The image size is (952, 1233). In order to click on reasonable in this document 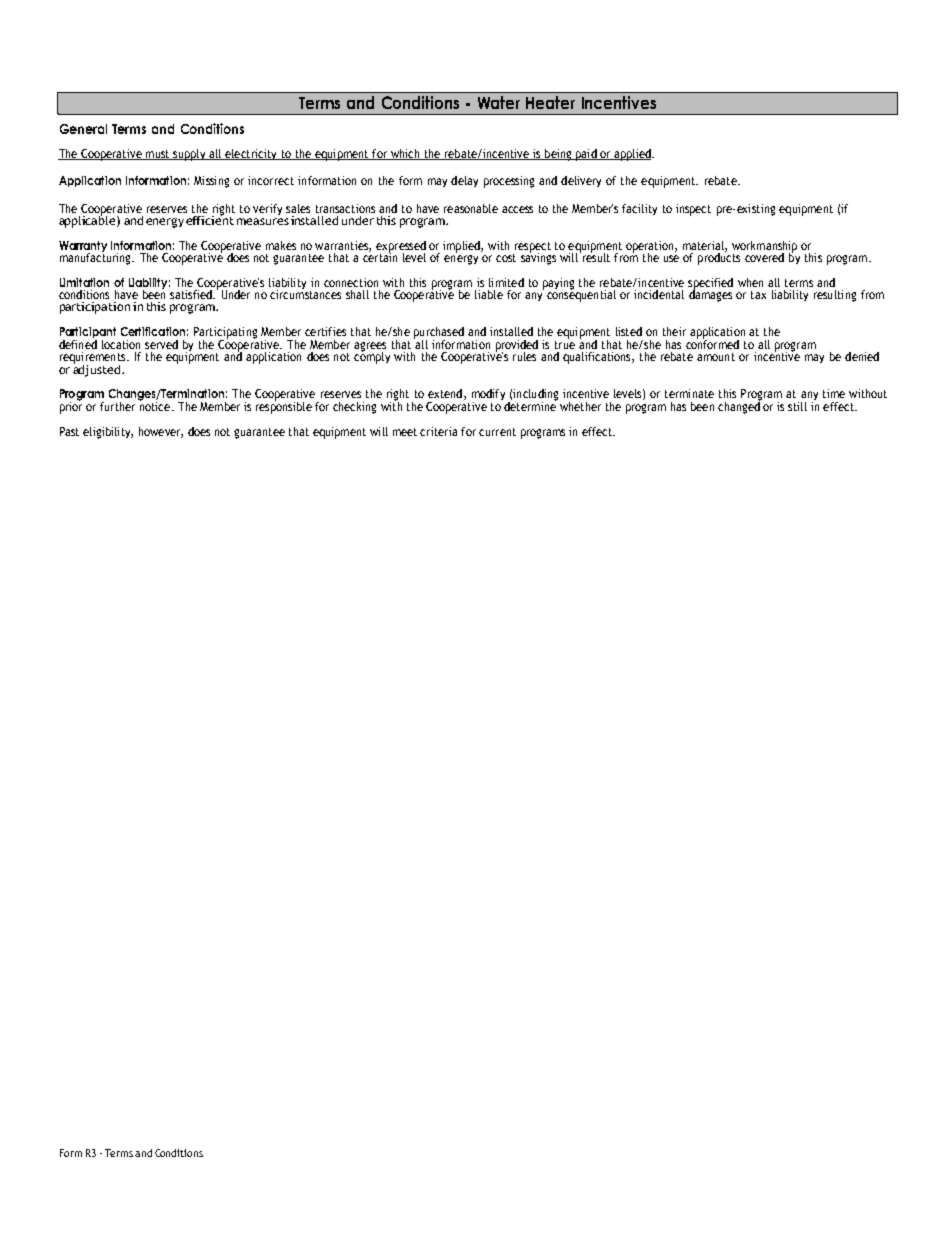, I will do `click(471, 208)`.
